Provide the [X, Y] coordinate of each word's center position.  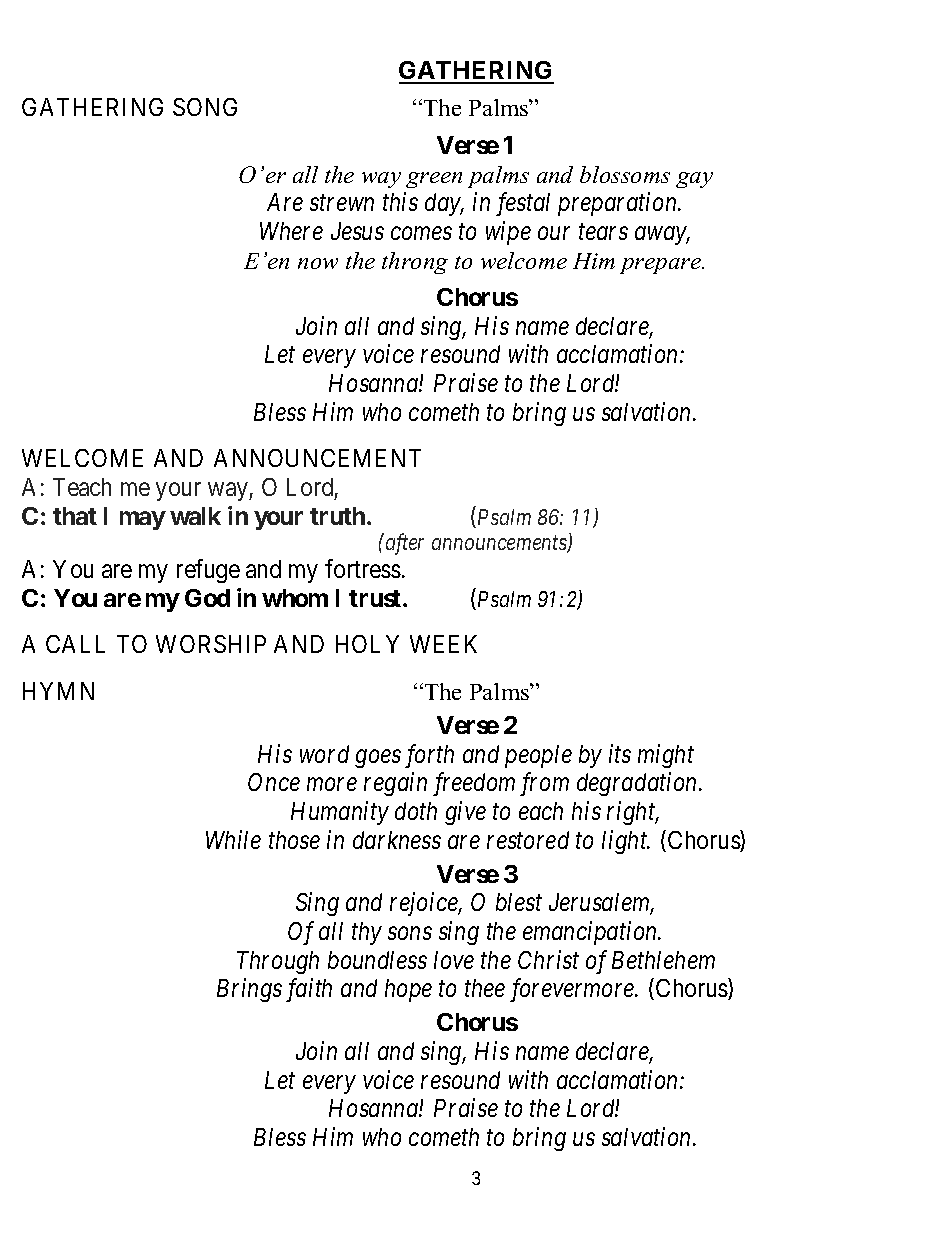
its [620, 754]
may [143, 520]
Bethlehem [663, 960]
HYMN [58, 691]
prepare [661, 266]
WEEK [443, 644]
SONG [205, 107]
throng [415, 263]
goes [378, 759]
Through [278, 962]
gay [694, 180]
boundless [377, 960]
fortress [363, 568]
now [318, 263]
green [434, 180]
